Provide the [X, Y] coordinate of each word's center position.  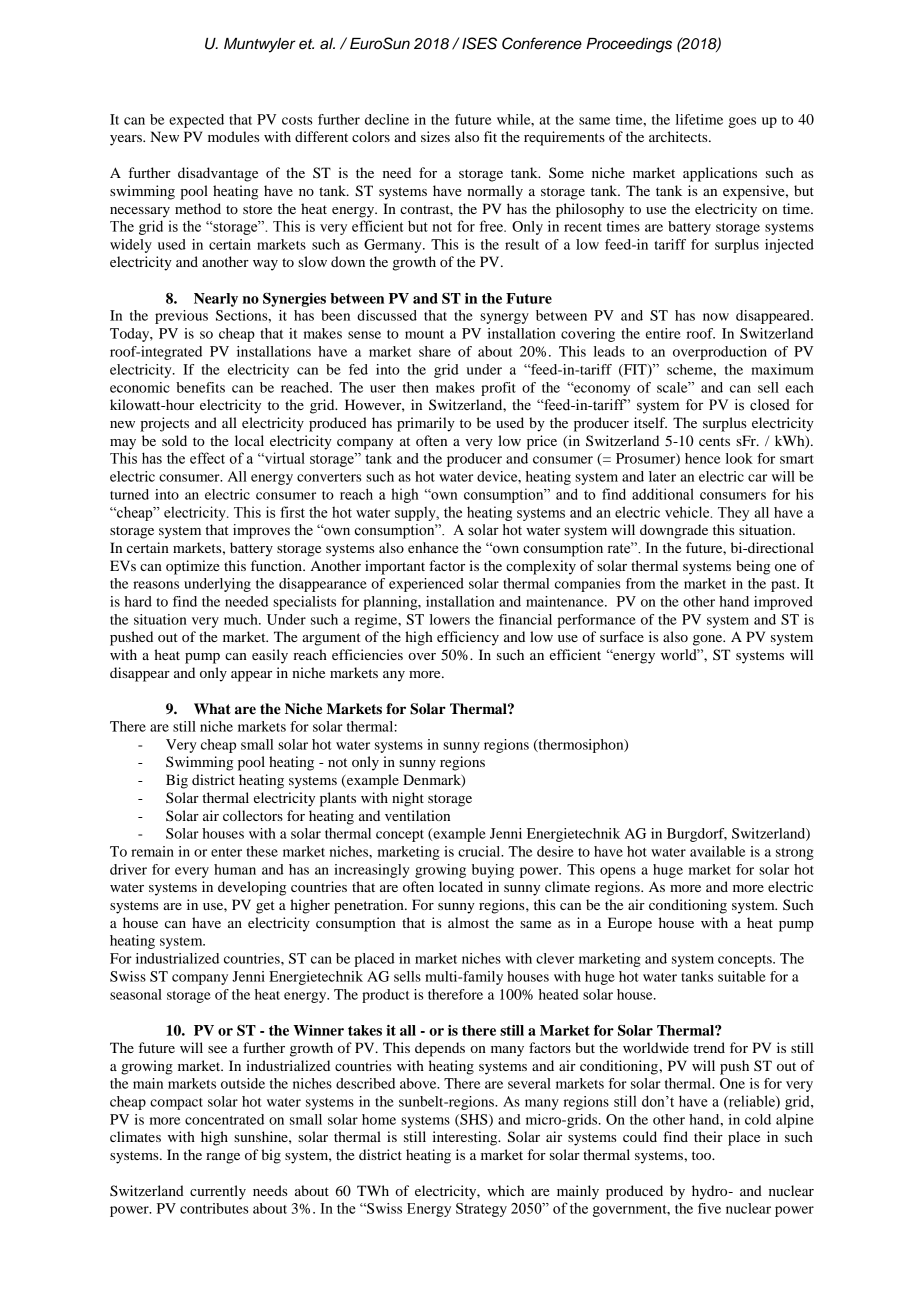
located [461, 886]
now [716, 317]
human [235, 869]
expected [196, 121]
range [223, 1158]
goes [742, 122]
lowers [450, 619]
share [435, 351]
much [242, 619]
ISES [479, 43]
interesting [466, 1138]
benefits [200, 387]
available [718, 851]
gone [709, 640]
